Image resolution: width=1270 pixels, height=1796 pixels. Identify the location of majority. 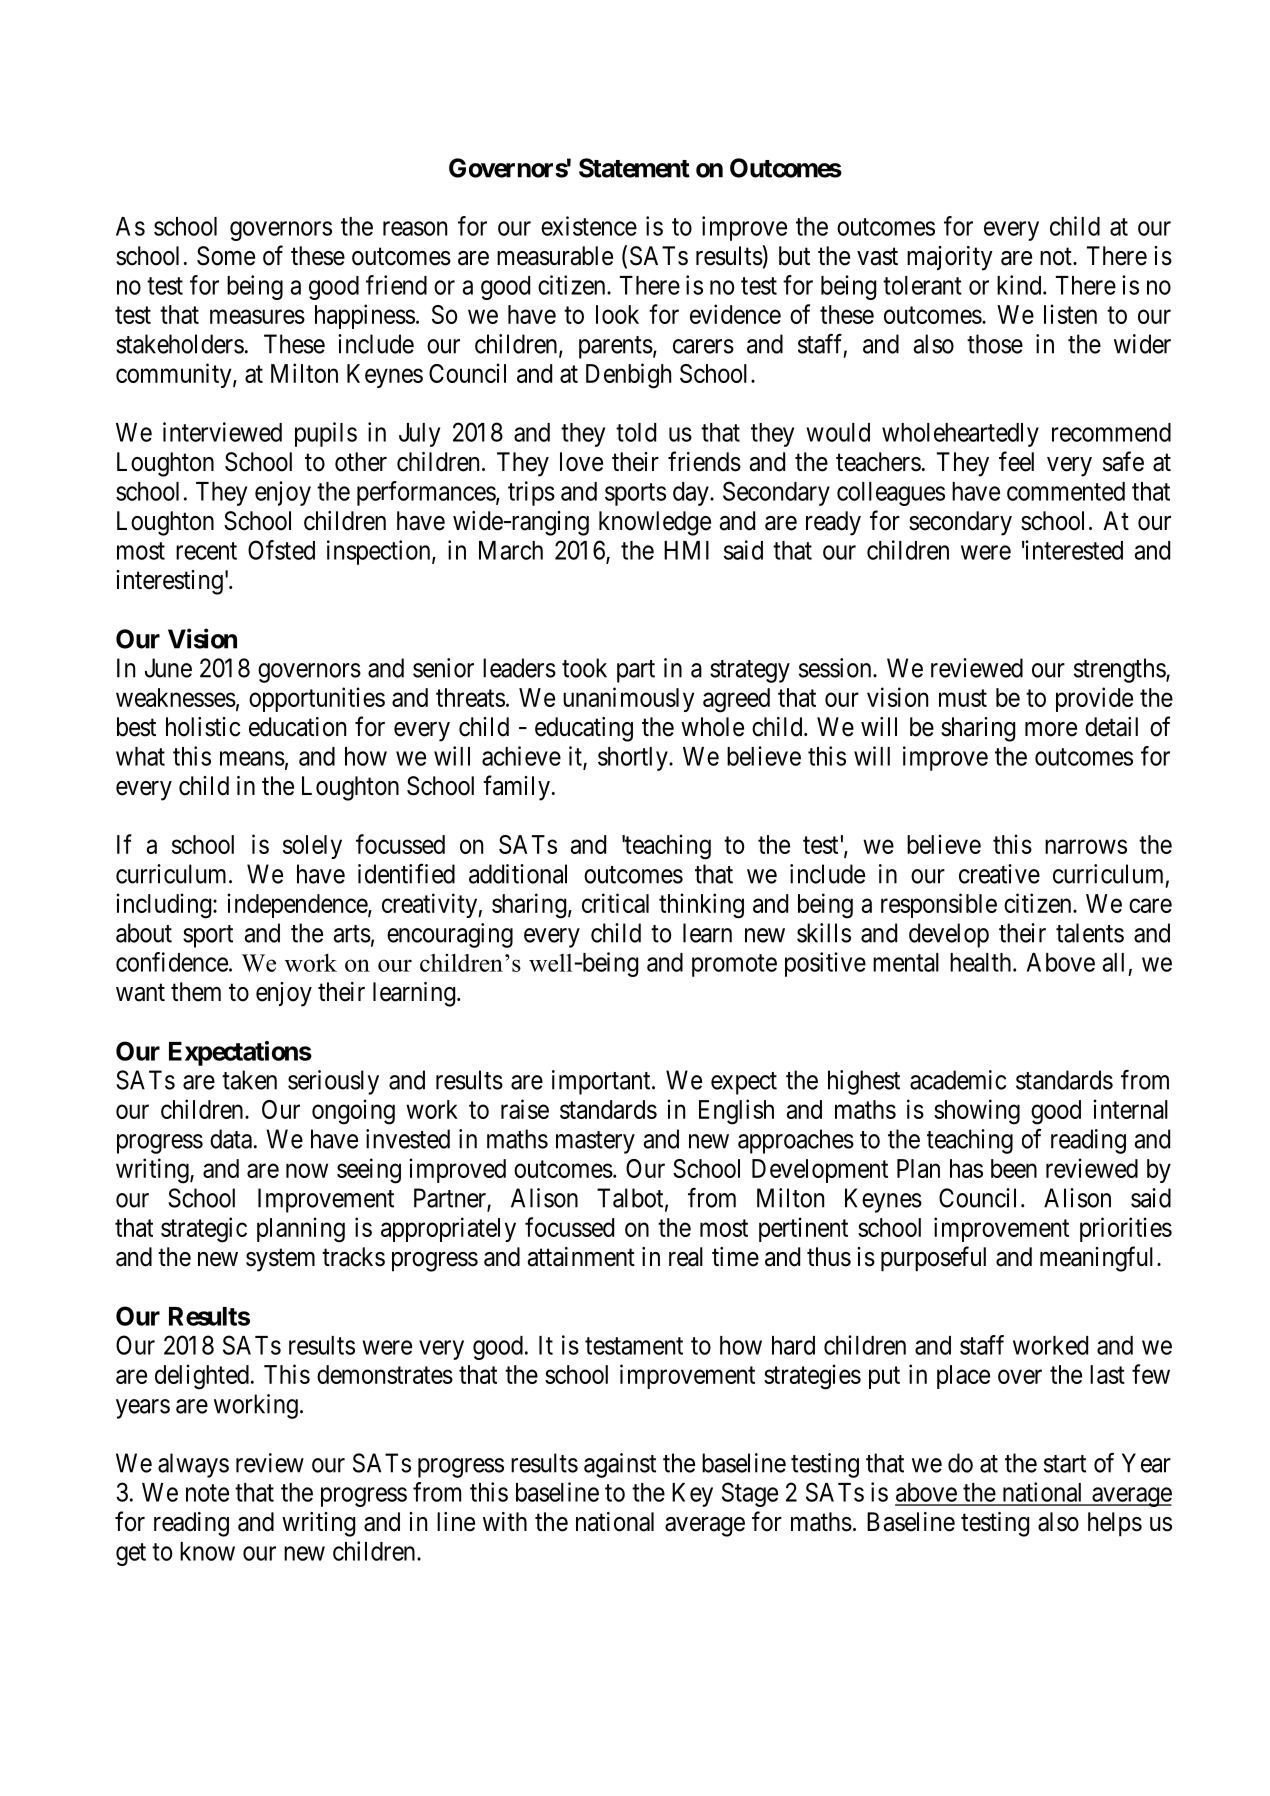
(950, 258).
